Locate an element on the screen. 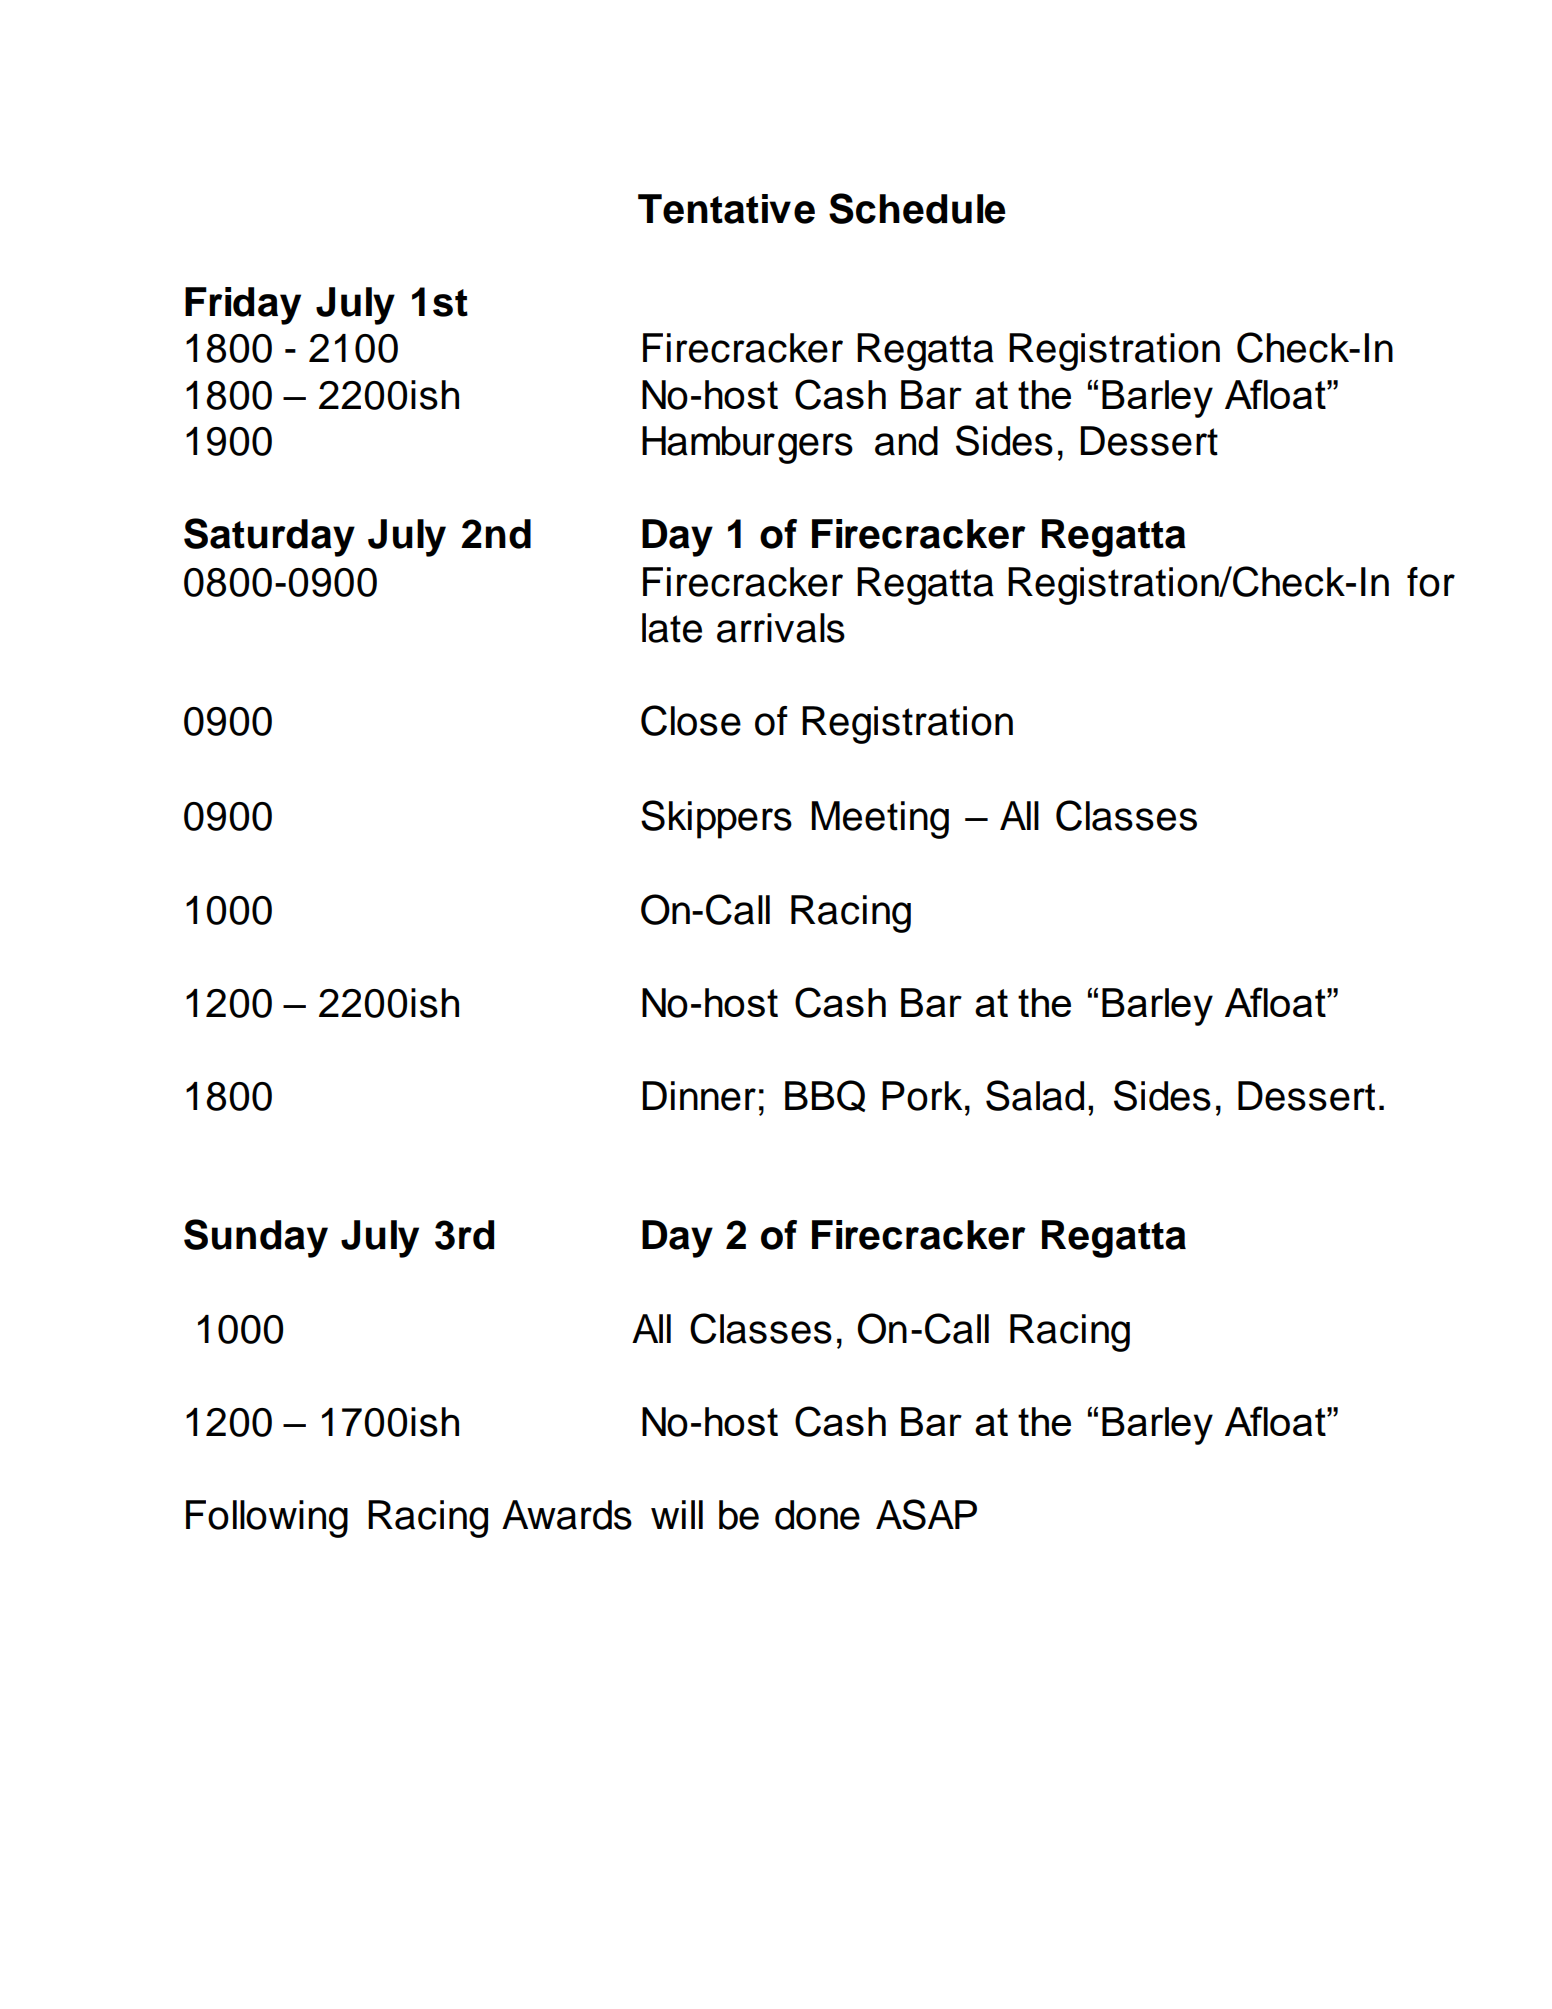 This screenshot has width=1552, height=2009. Salad is located at coordinates (1035, 1095).
